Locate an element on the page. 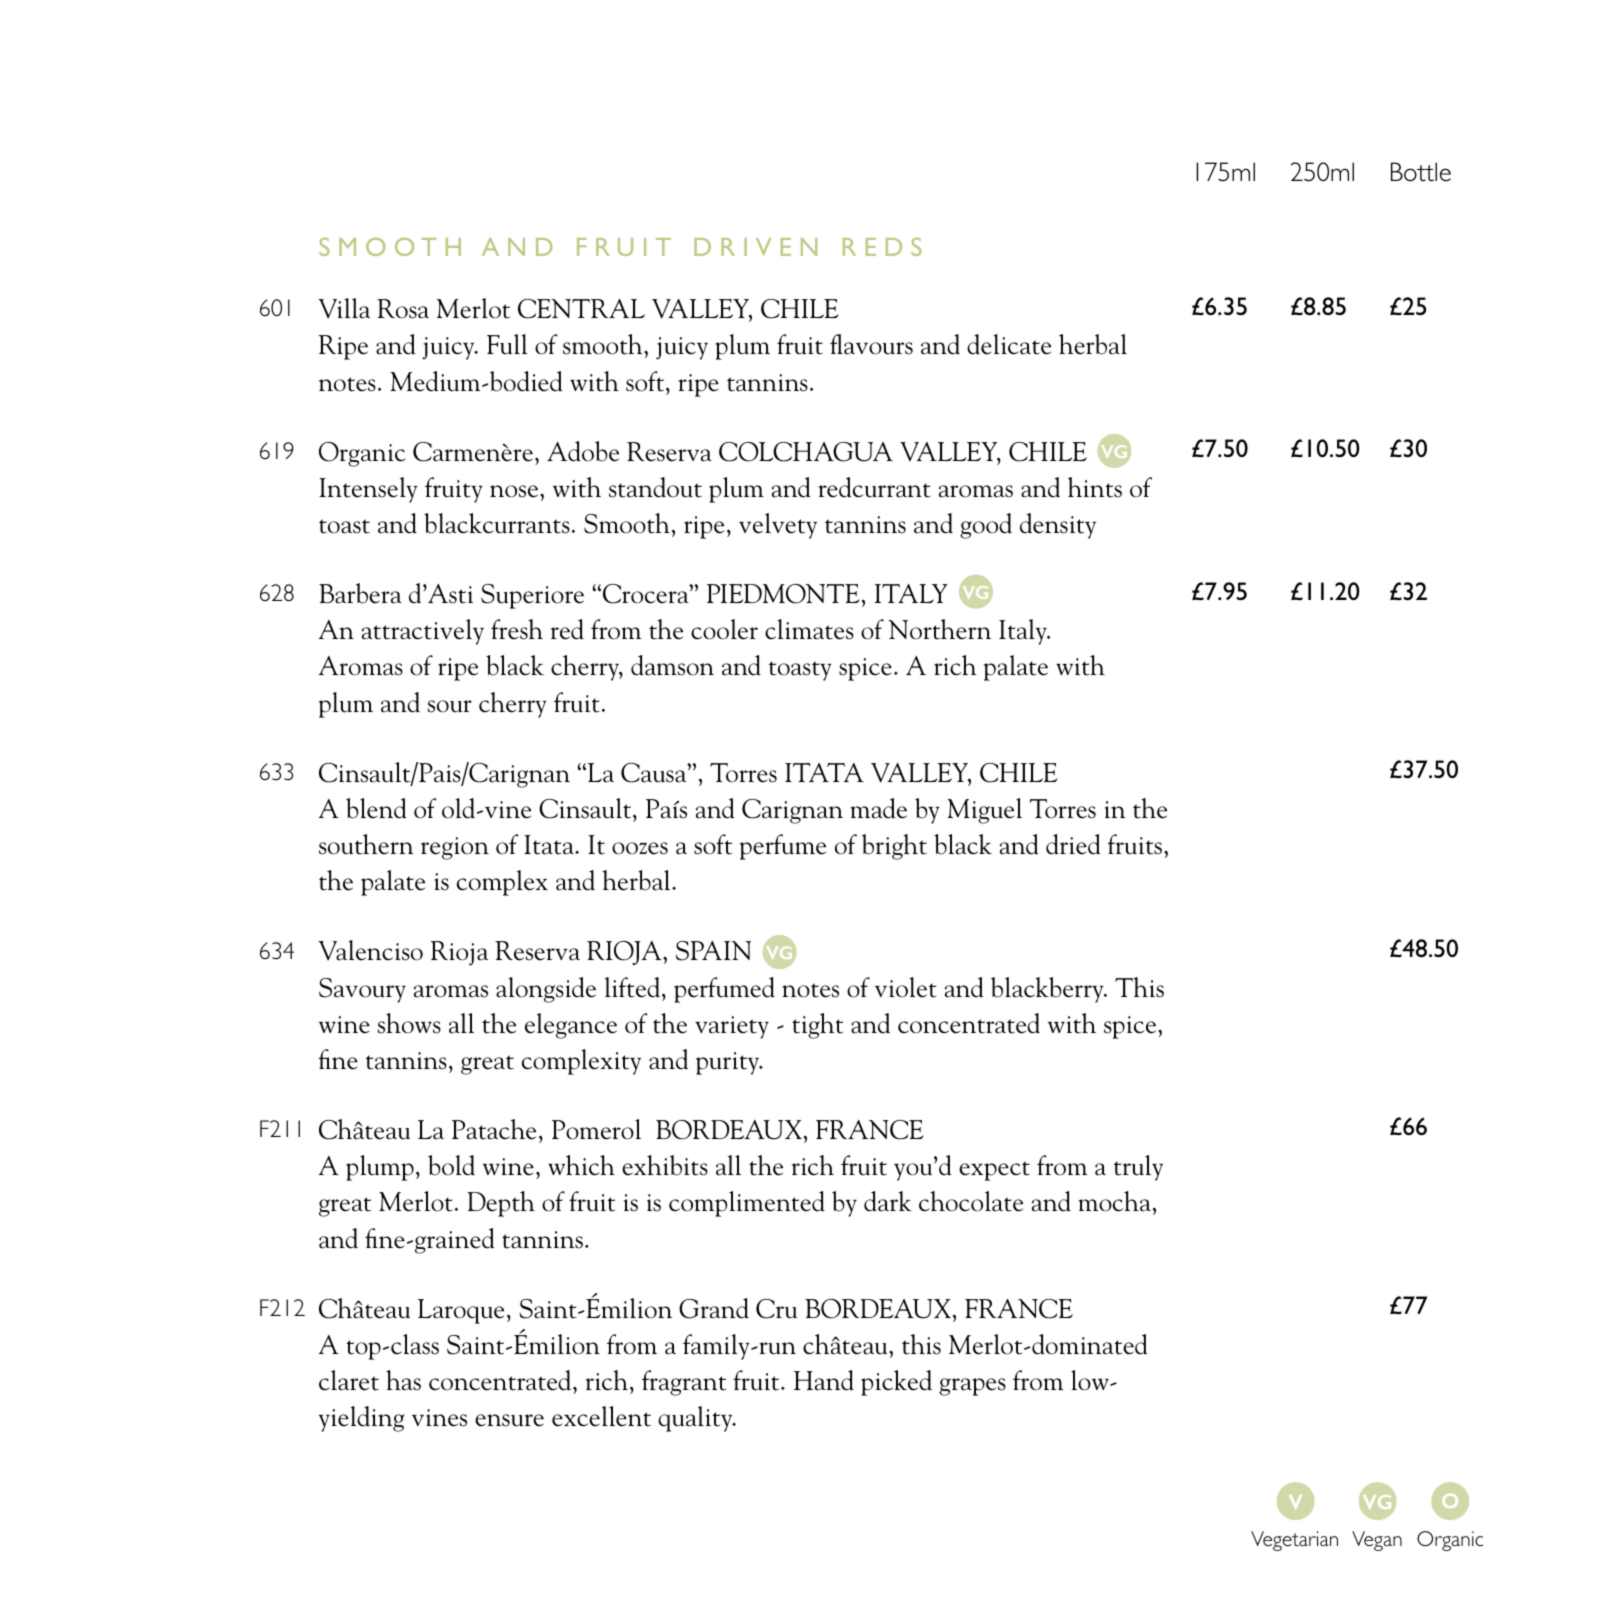 The height and width of the image is (1598, 1598). bright is located at coordinates (894, 847).
